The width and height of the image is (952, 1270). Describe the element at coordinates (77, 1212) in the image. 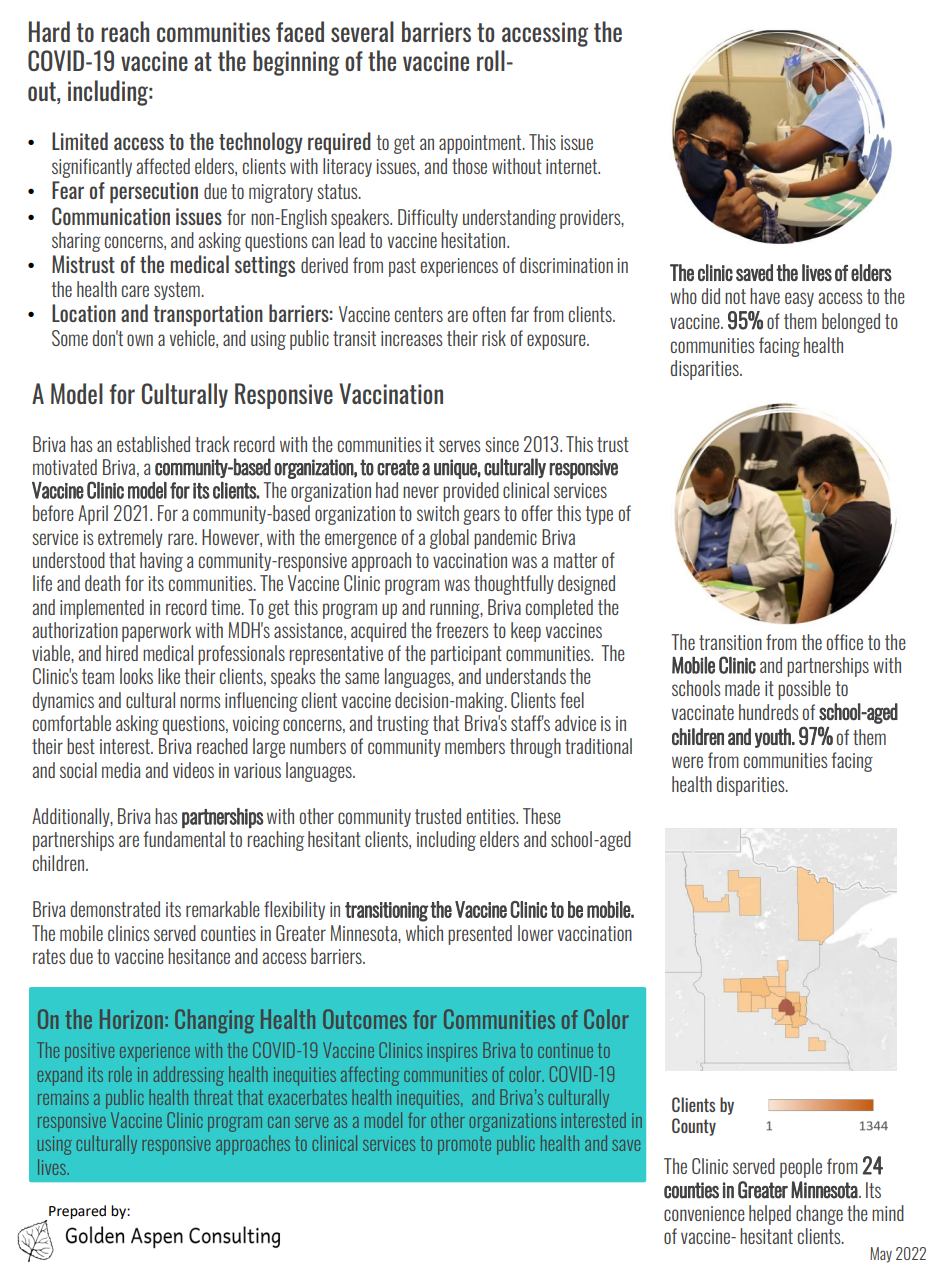

I see `Prepared` at that location.
